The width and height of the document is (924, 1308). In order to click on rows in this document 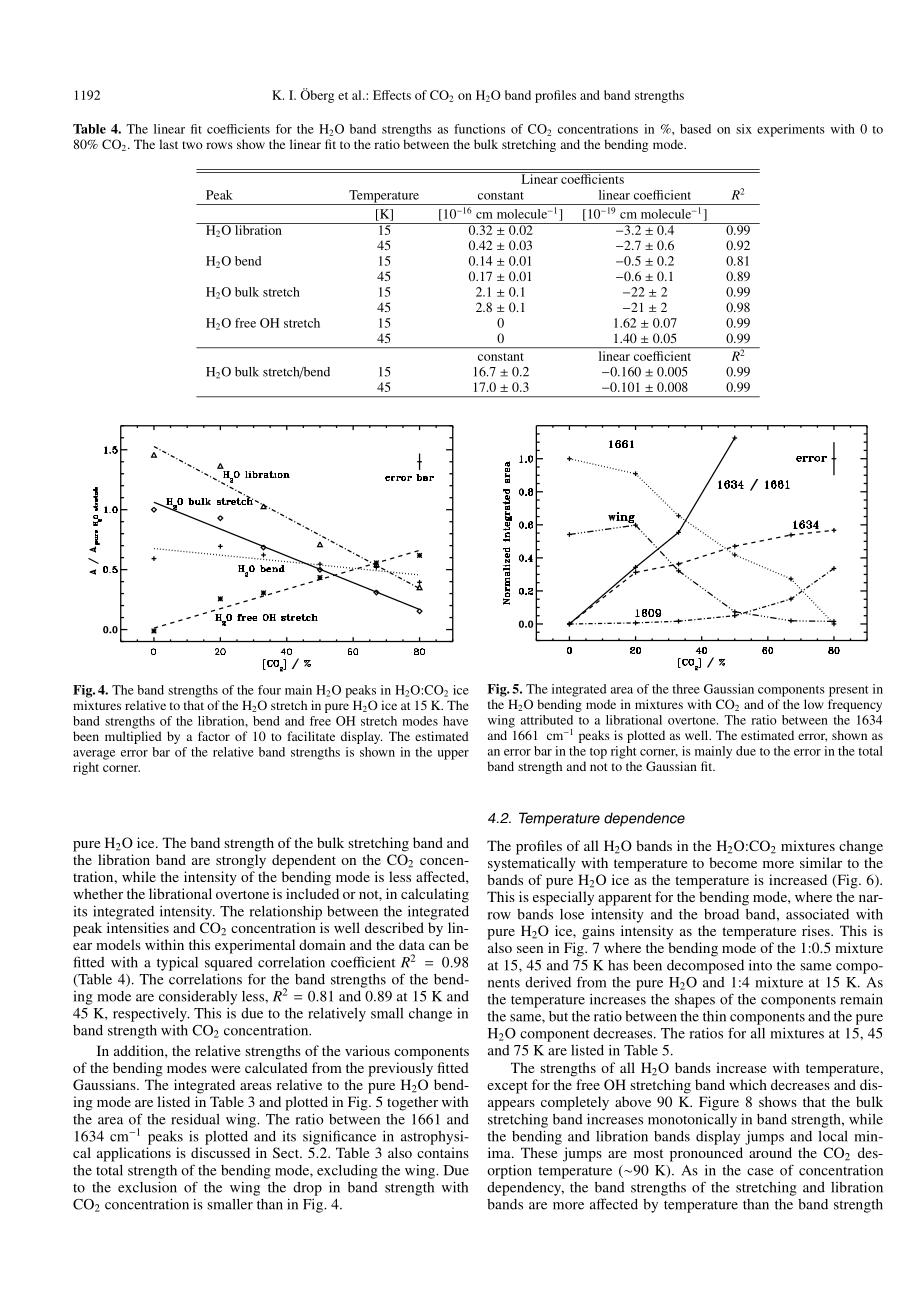, I will do `click(219, 145)`.
